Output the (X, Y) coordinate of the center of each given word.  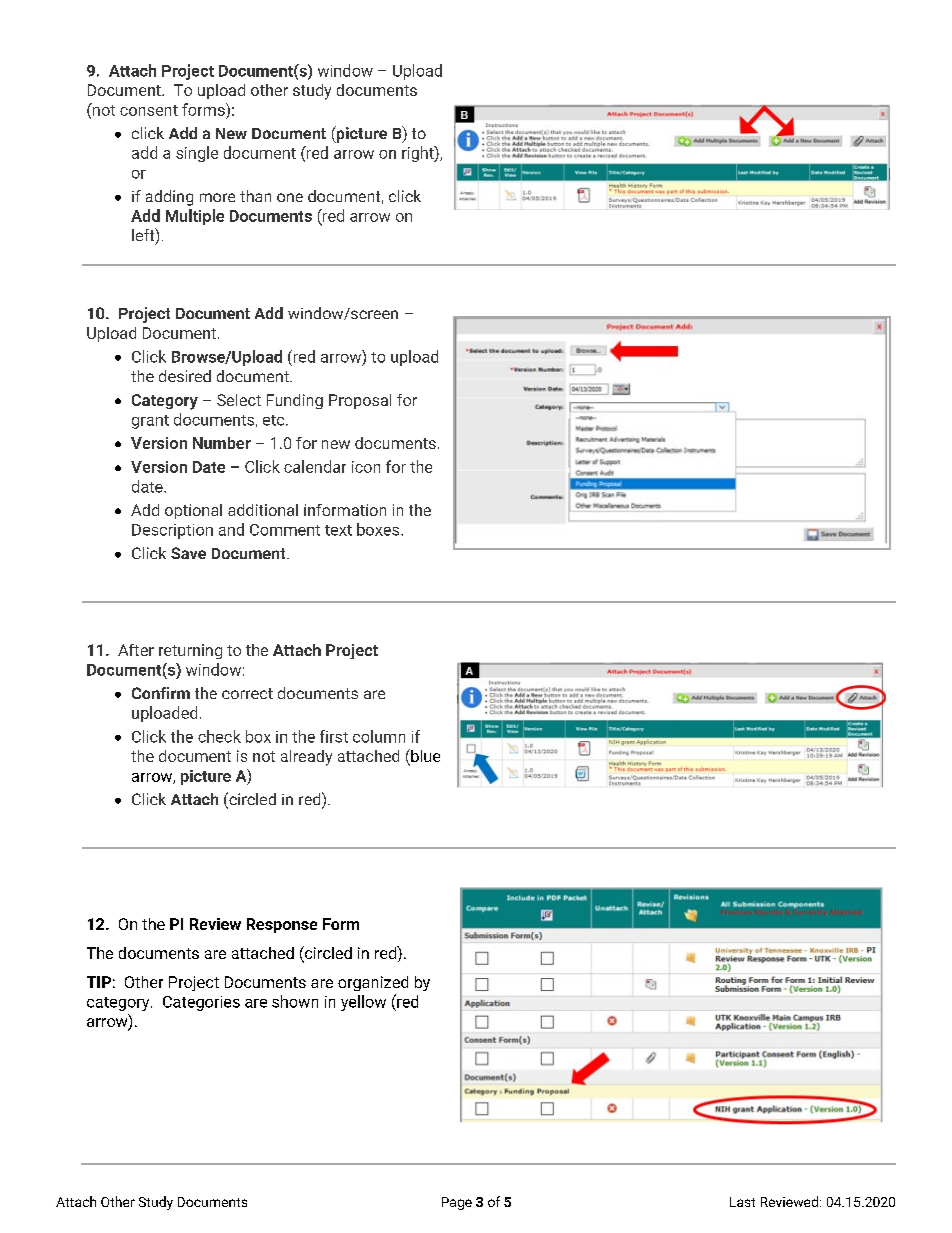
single (197, 154)
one (290, 197)
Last (742, 1202)
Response (282, 925)
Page (457, 1203)
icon (366, 467)
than (255, 196)
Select (239, 400)
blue (424, 757)
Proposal (360, 401)
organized (373, 983)
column (379, 736)
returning (190, 651)
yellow (363, 1003)
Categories (201, 1003)
